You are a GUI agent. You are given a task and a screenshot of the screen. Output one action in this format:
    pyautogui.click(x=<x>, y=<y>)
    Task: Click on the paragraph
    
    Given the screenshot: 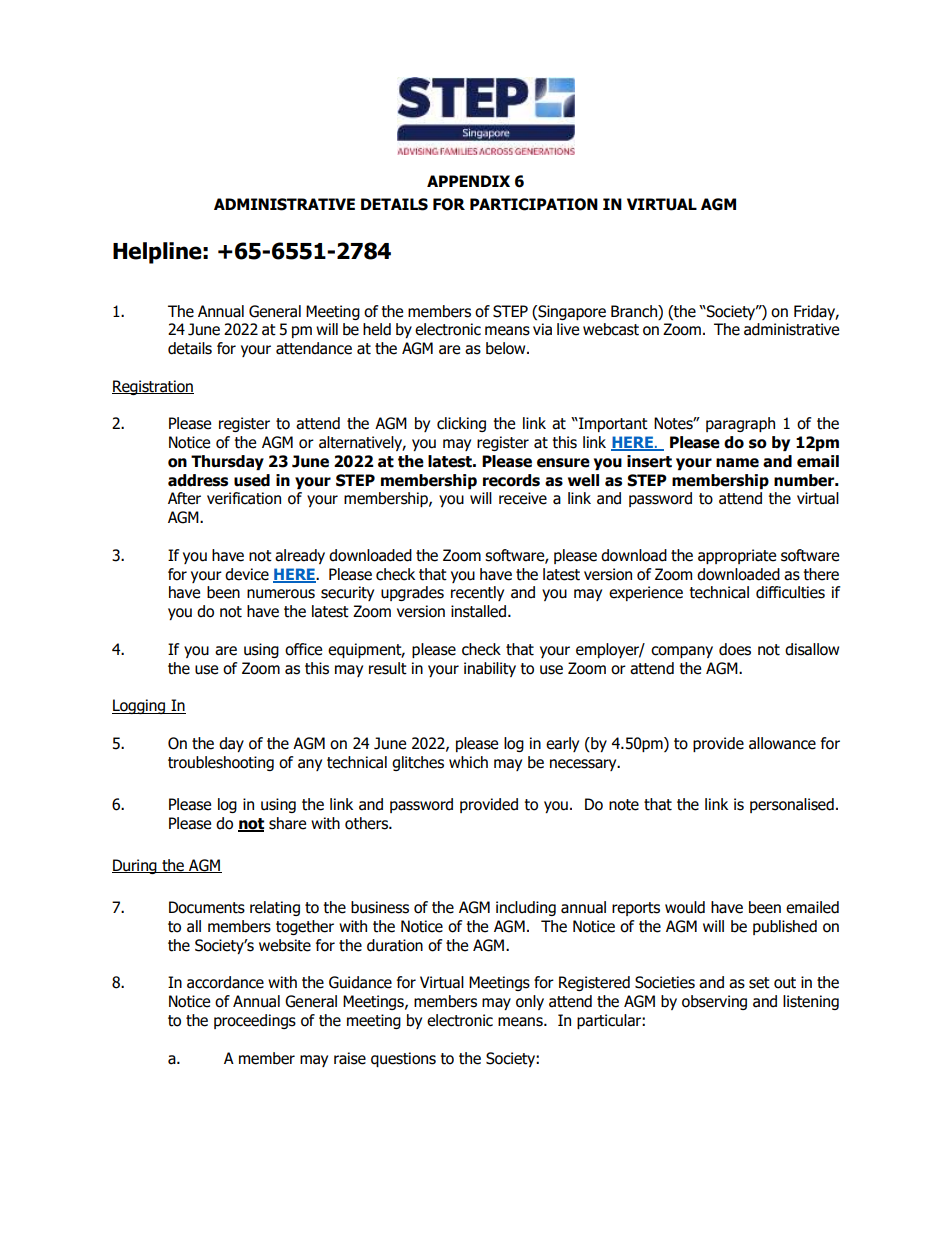 What is the action you would take?
    pyautogui.click(x=740, y=424)
